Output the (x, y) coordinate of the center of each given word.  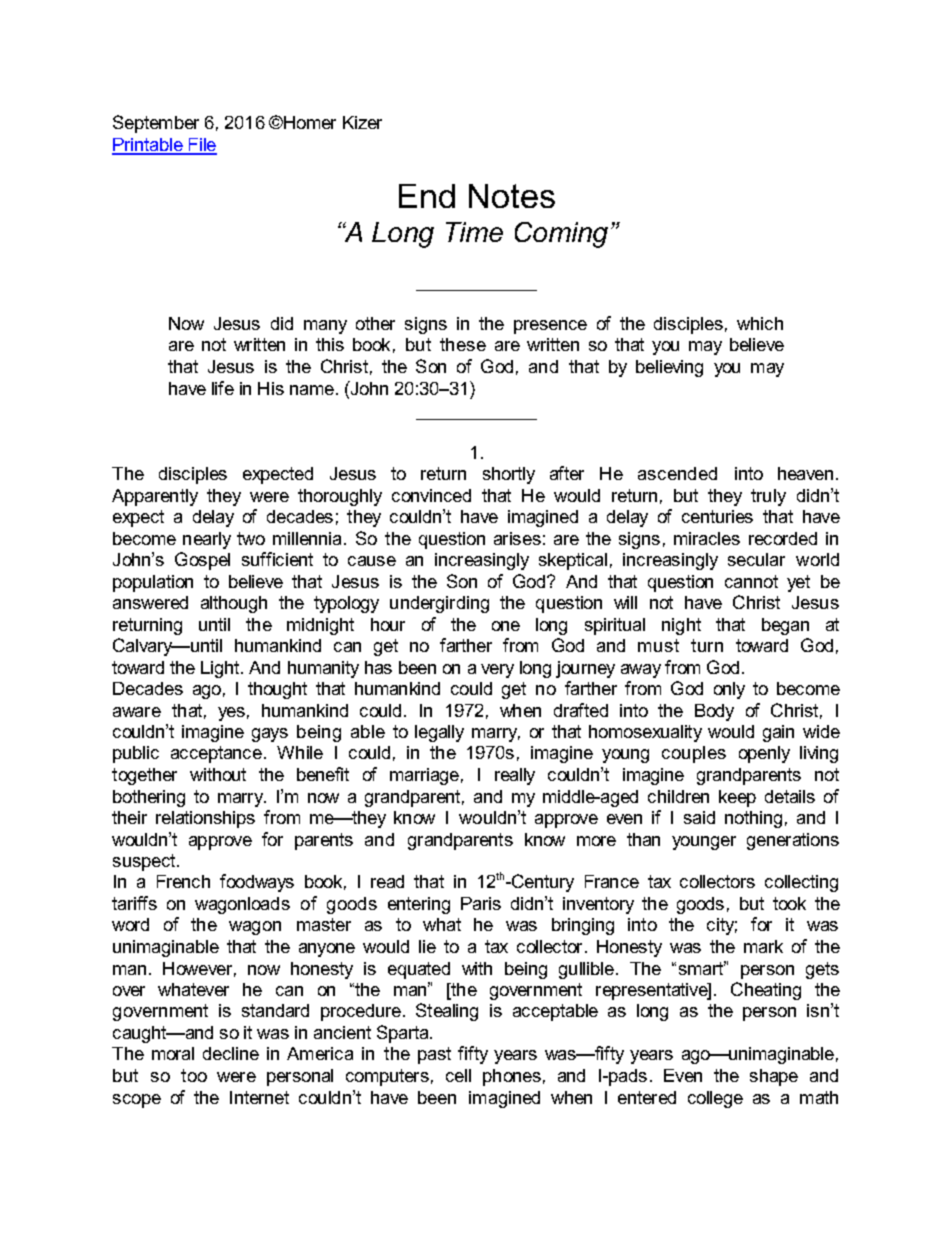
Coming (561, 235)
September (156, 124)
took (789, 903)
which (760, 323)
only (729, 690)
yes (231, 714)
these (463, 344)
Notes (512, 196)
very (497, 671)
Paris (481, 903)
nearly (207, 540)
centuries (717, 516)
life (223, 388)
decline (231, 1053)
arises (517, 538)
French (183, 881)
